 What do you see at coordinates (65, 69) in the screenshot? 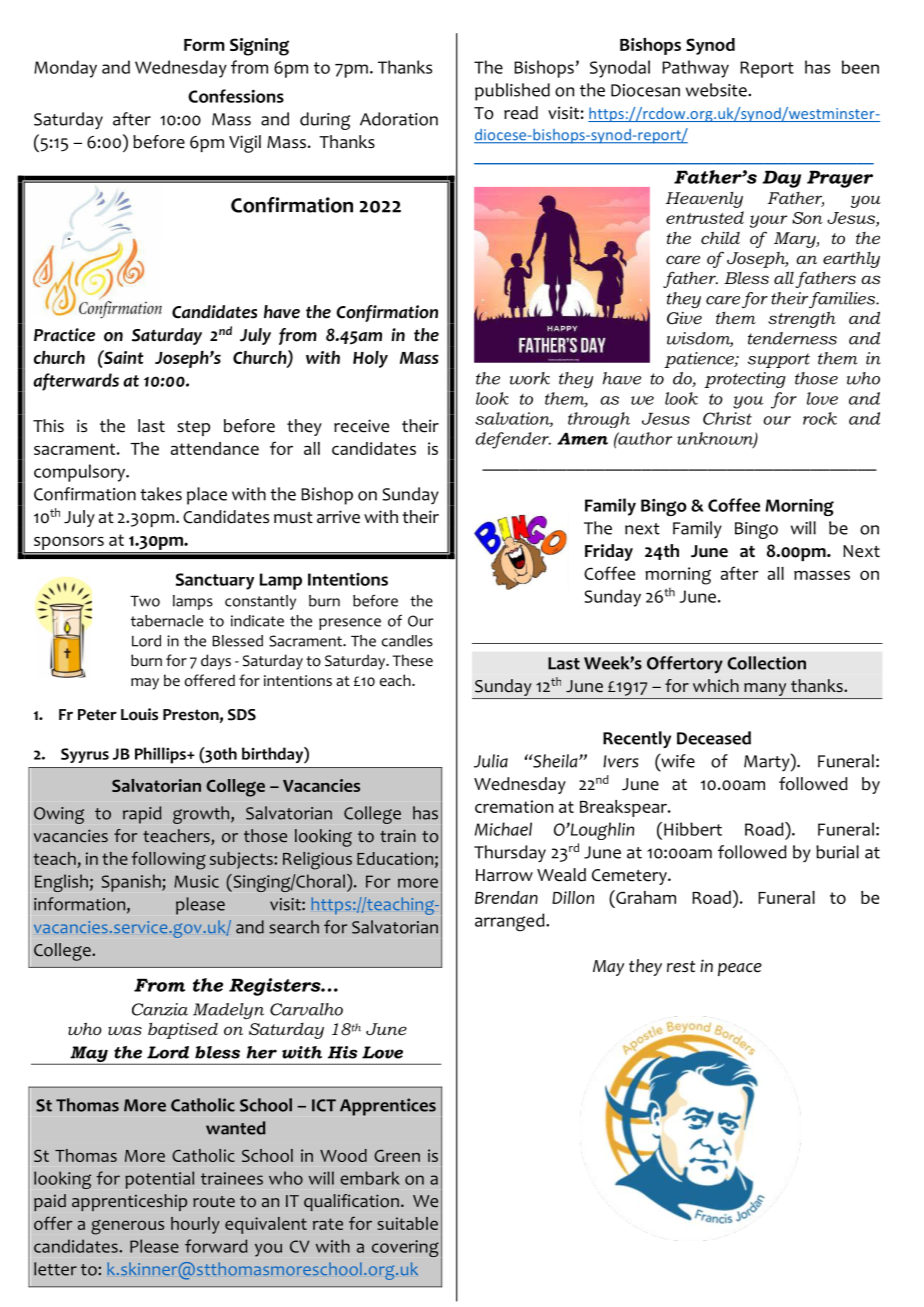
I see `Monday` at bounding box center [65, 69].
